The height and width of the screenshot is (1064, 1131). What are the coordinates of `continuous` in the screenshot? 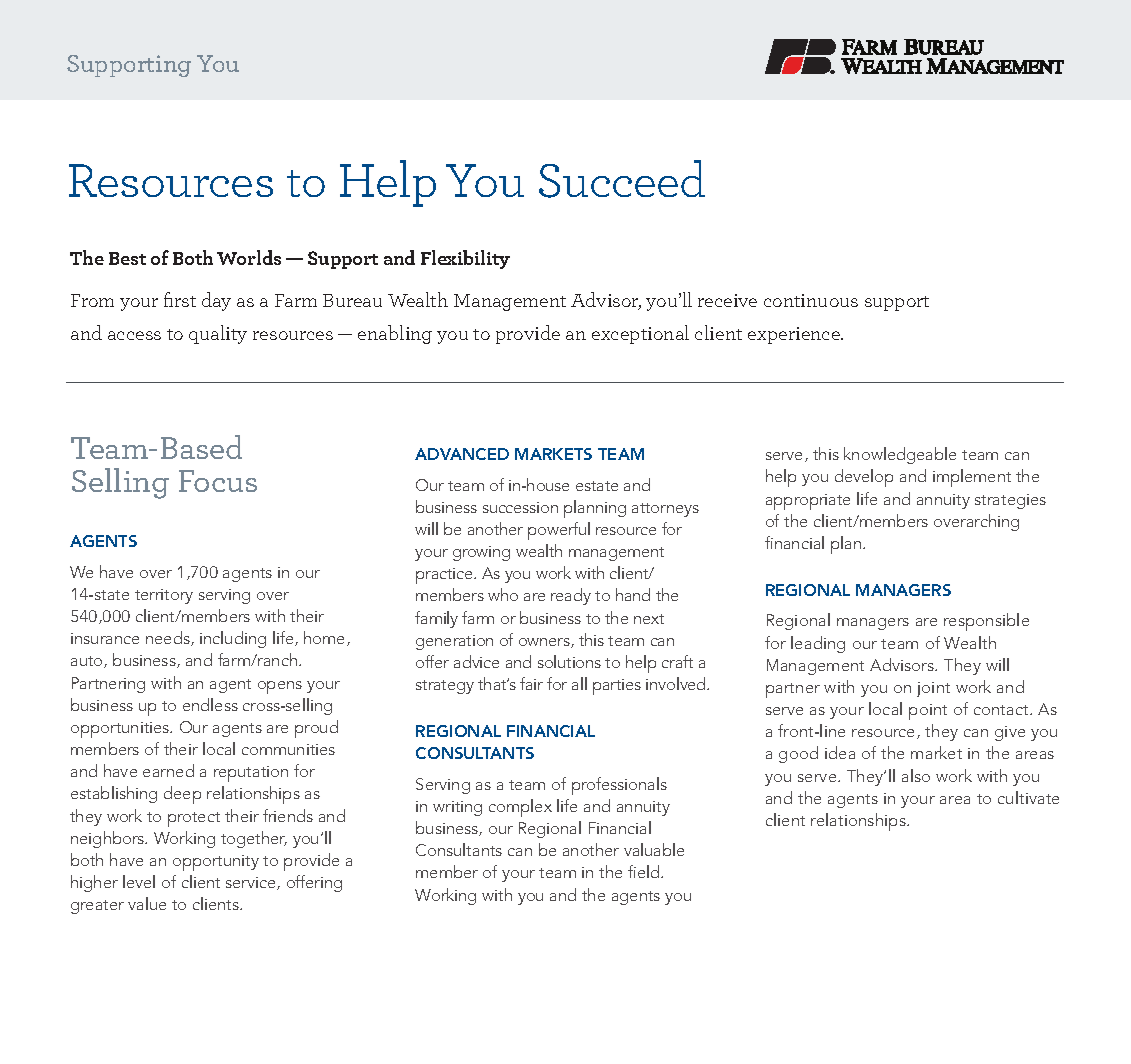 It's located at (811, 300).
